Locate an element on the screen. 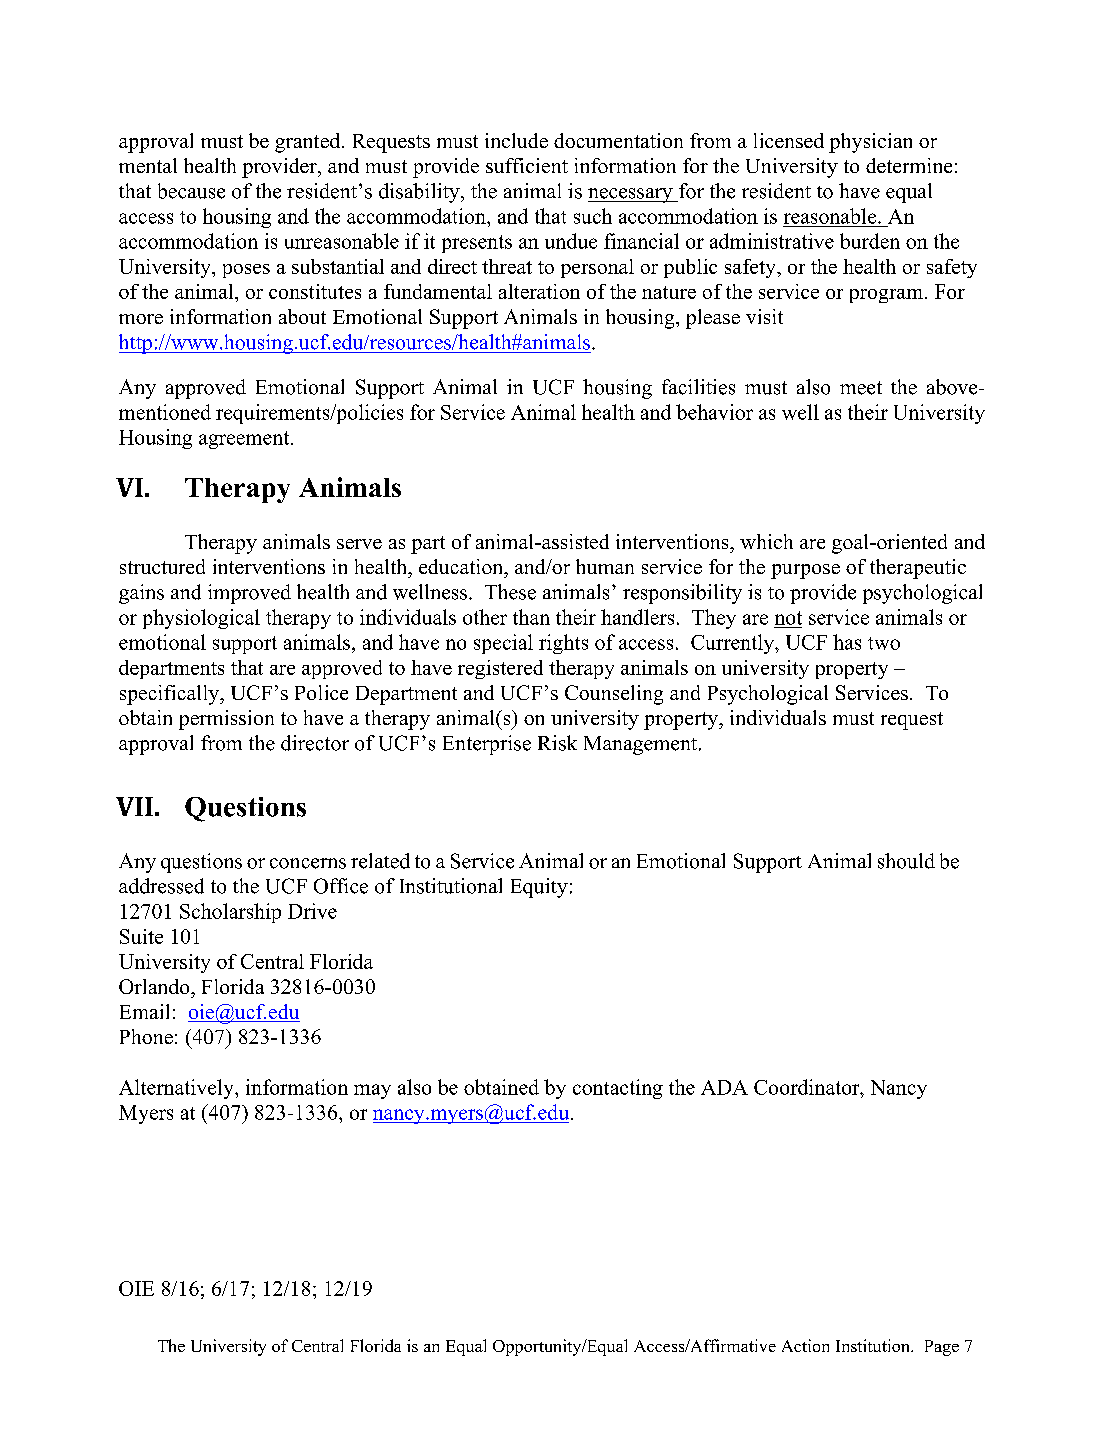  Coordinator is located at coordinates (808, 1087).
